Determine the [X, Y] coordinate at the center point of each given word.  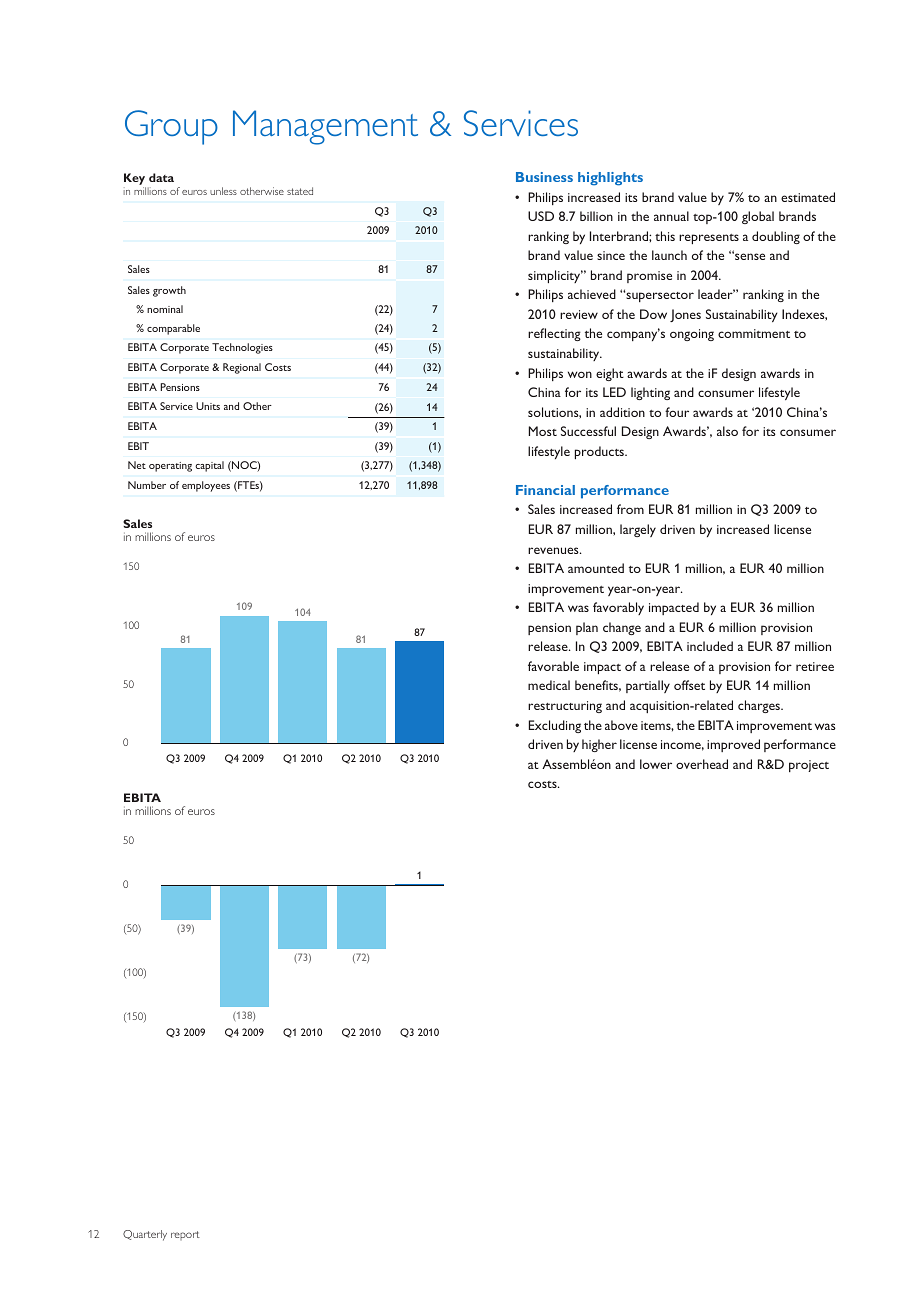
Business [544, 177]
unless [223, 191]
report [185, 1235]
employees [206, 486]
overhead [702, 764]
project [809, 766]
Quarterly [145, 1235]
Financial [545, 490]
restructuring [565, 707]
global [758, 217]
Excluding [555, 726]
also [727, 431]
